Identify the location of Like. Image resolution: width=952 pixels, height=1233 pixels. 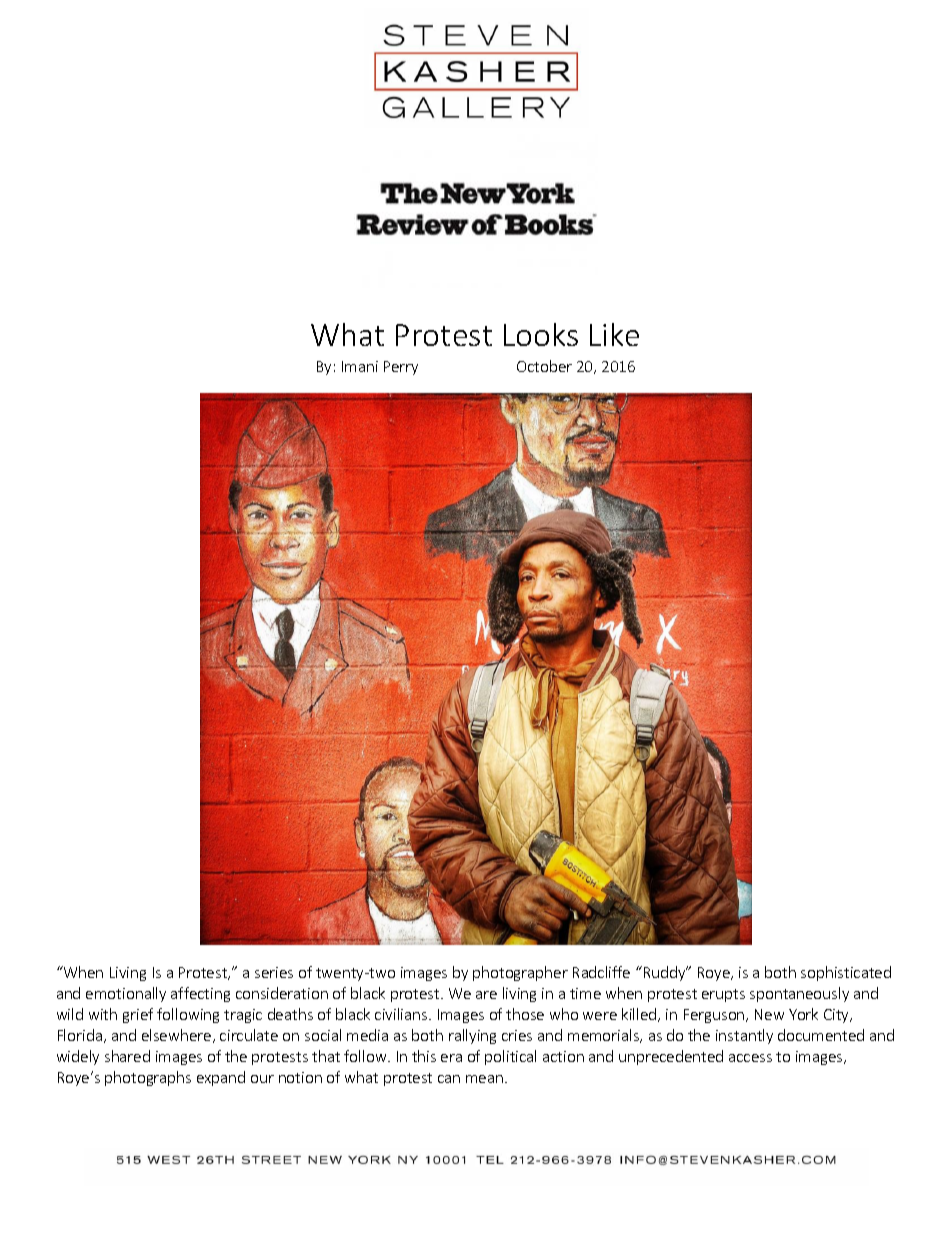
(614, 334).
